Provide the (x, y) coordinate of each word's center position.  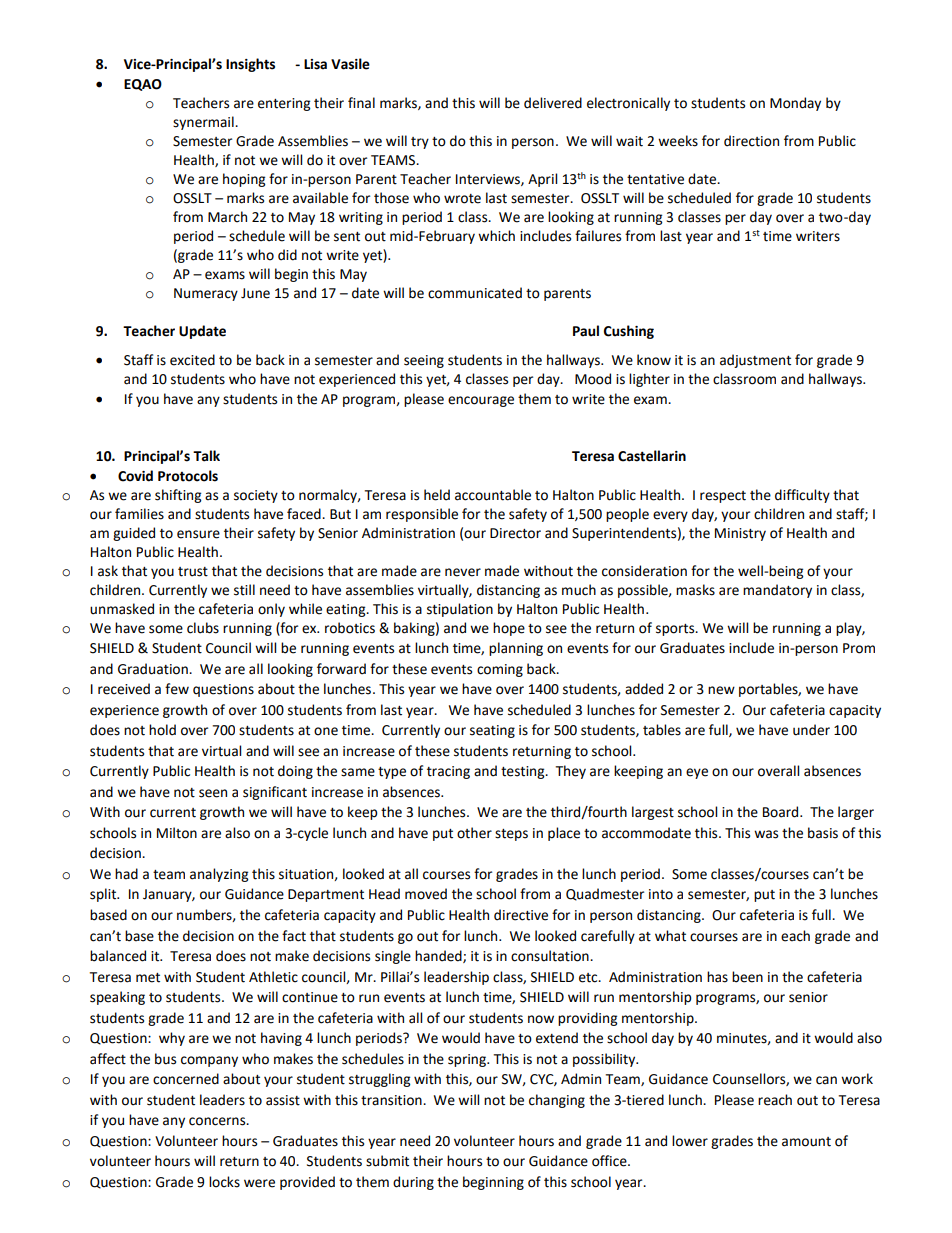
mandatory (777, 591)
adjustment (755, 361)
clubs (203, 628)
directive (521, 915)
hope (509, 629)
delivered (553, 103)
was (766, 834)
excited (192, 360)
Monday (795, 104)
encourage (481, 401)
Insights (250, 65)
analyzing (219, 875)
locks (224, 1182)
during (413, 1183)
